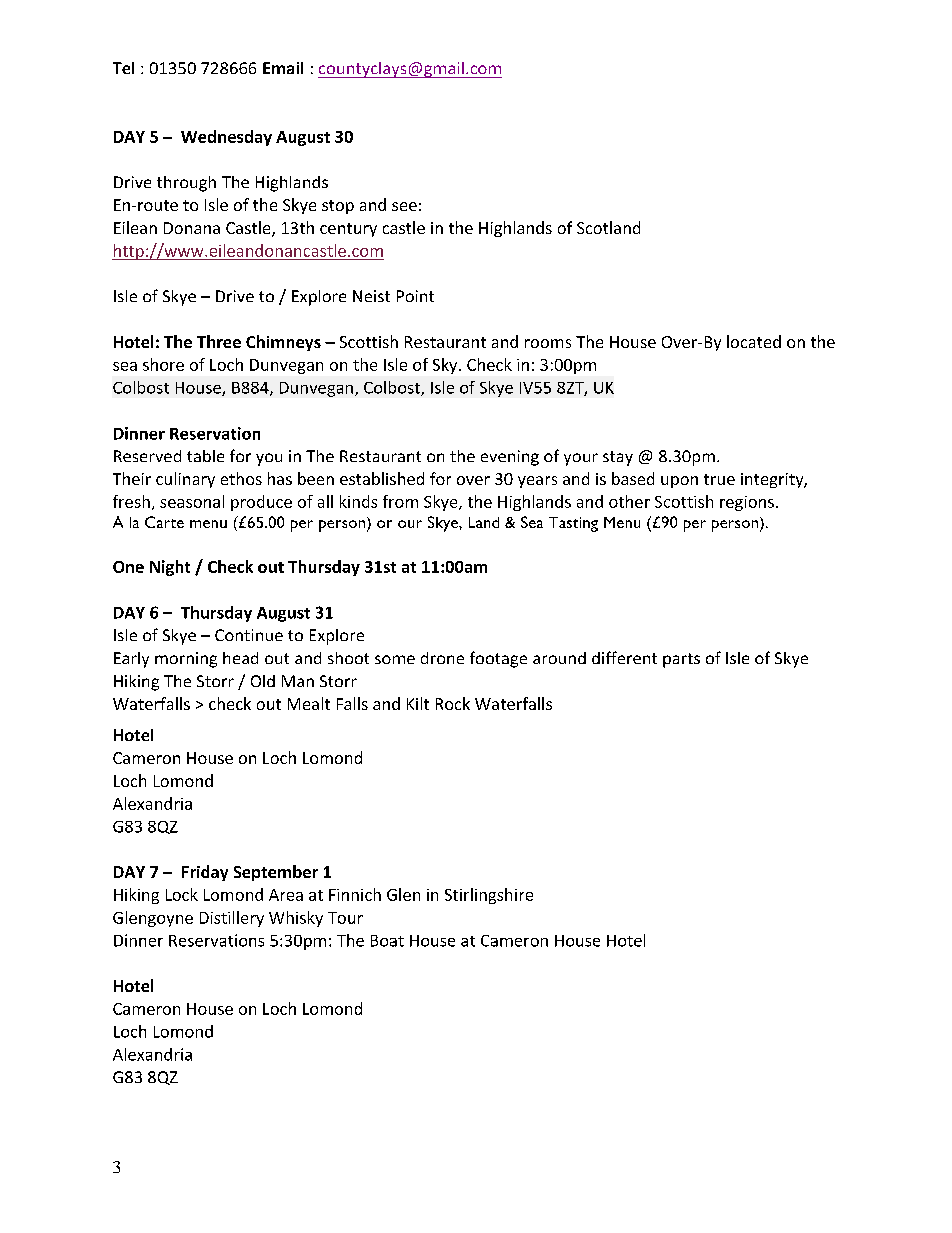 The image size is (952, 1233). What do you see at coordinates (442, 658) in the screenshot?
I see `drone` at bounding box center [442, 658].
